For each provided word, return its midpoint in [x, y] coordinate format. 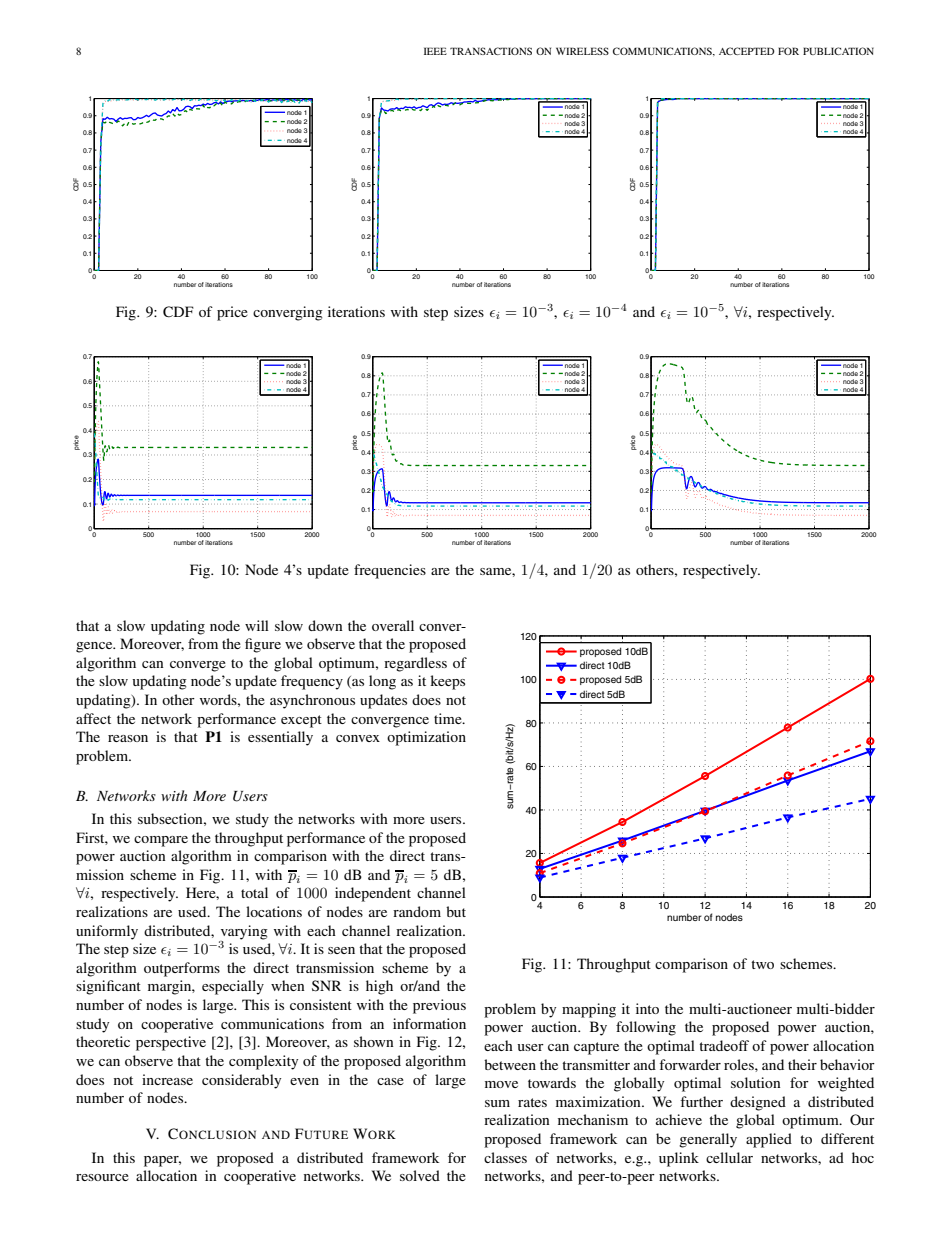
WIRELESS [582, 51]
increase [167, 1079]
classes [505, 1157]
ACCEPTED [747, 51]
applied [769, 1140]
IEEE [435, 51]
